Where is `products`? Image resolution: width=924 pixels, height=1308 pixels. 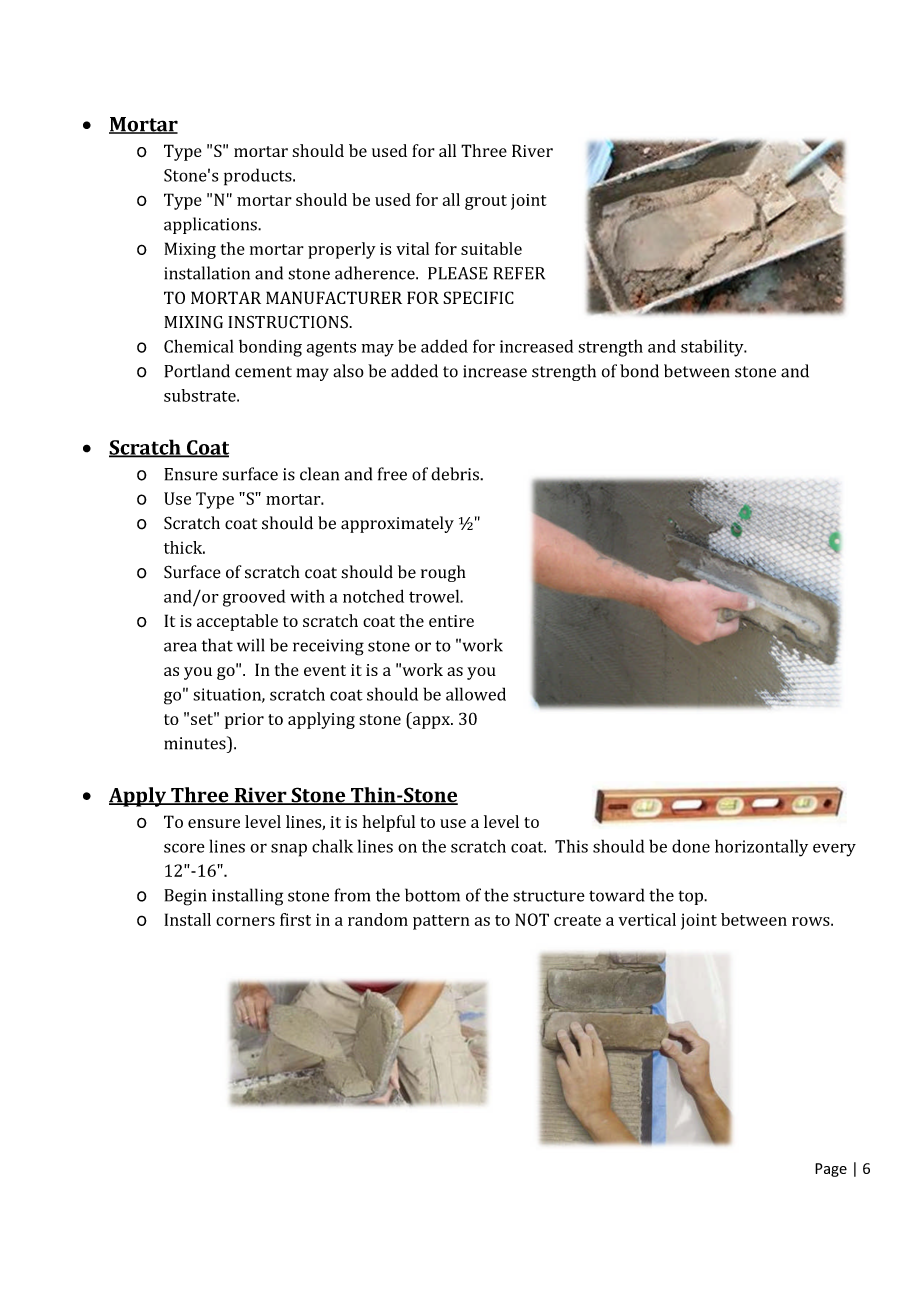 products is located at coordinates (259, 177).
